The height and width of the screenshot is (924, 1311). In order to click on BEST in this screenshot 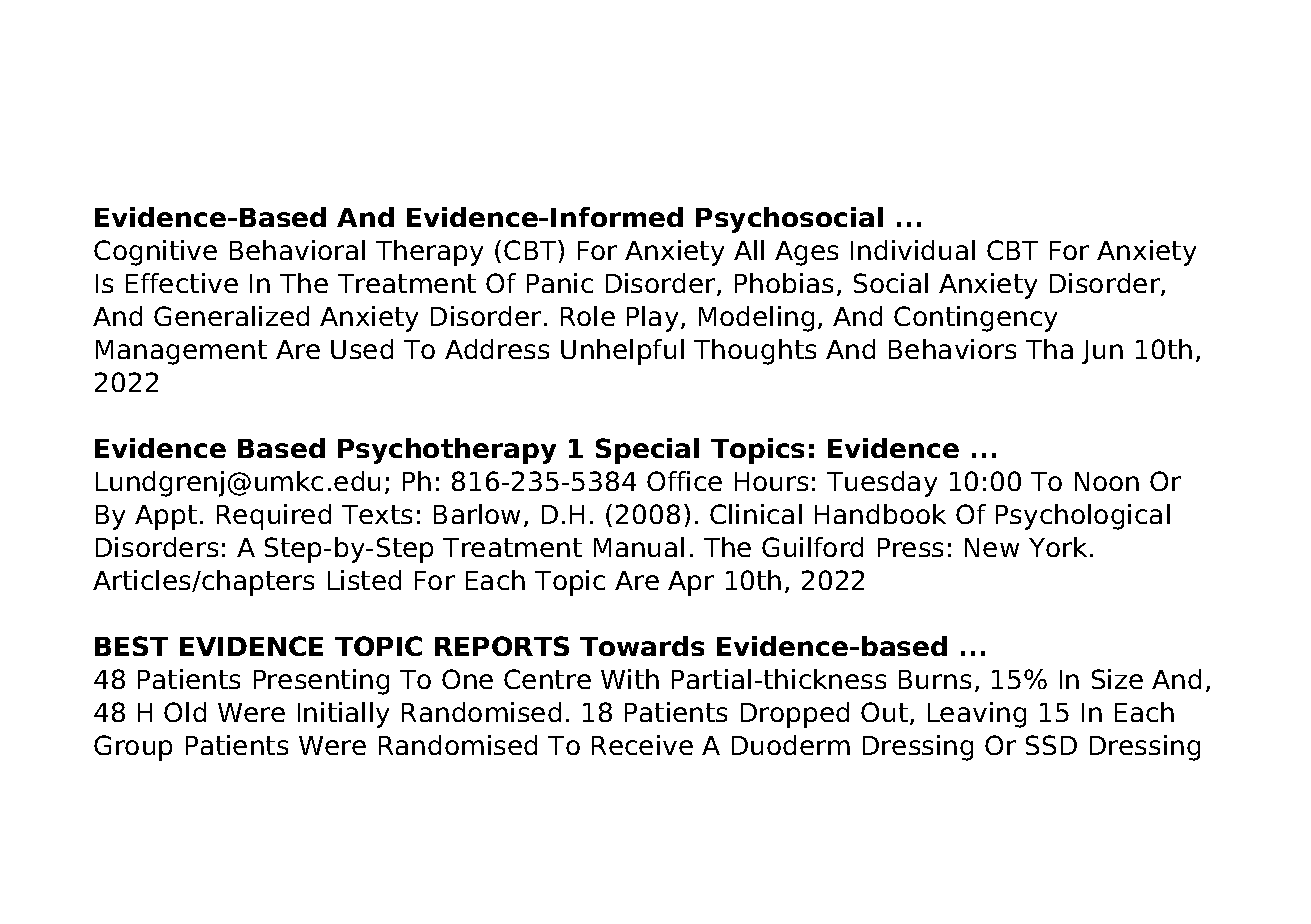, I will do `click(131, 646)`.
